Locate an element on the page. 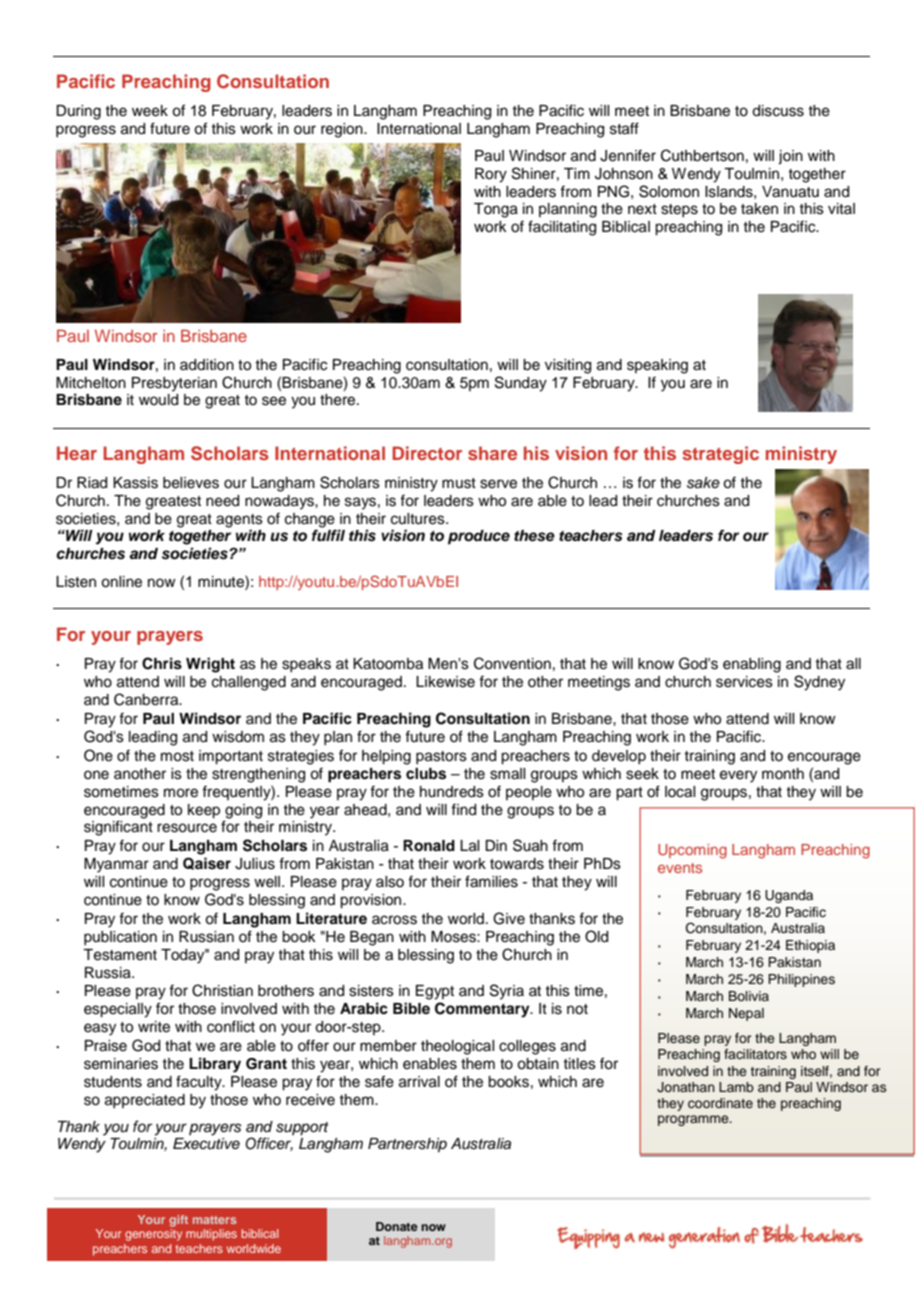 Image resolution: width=924 pixels, height=1308 pixels. gift is located at coordinates (178, 1221).
